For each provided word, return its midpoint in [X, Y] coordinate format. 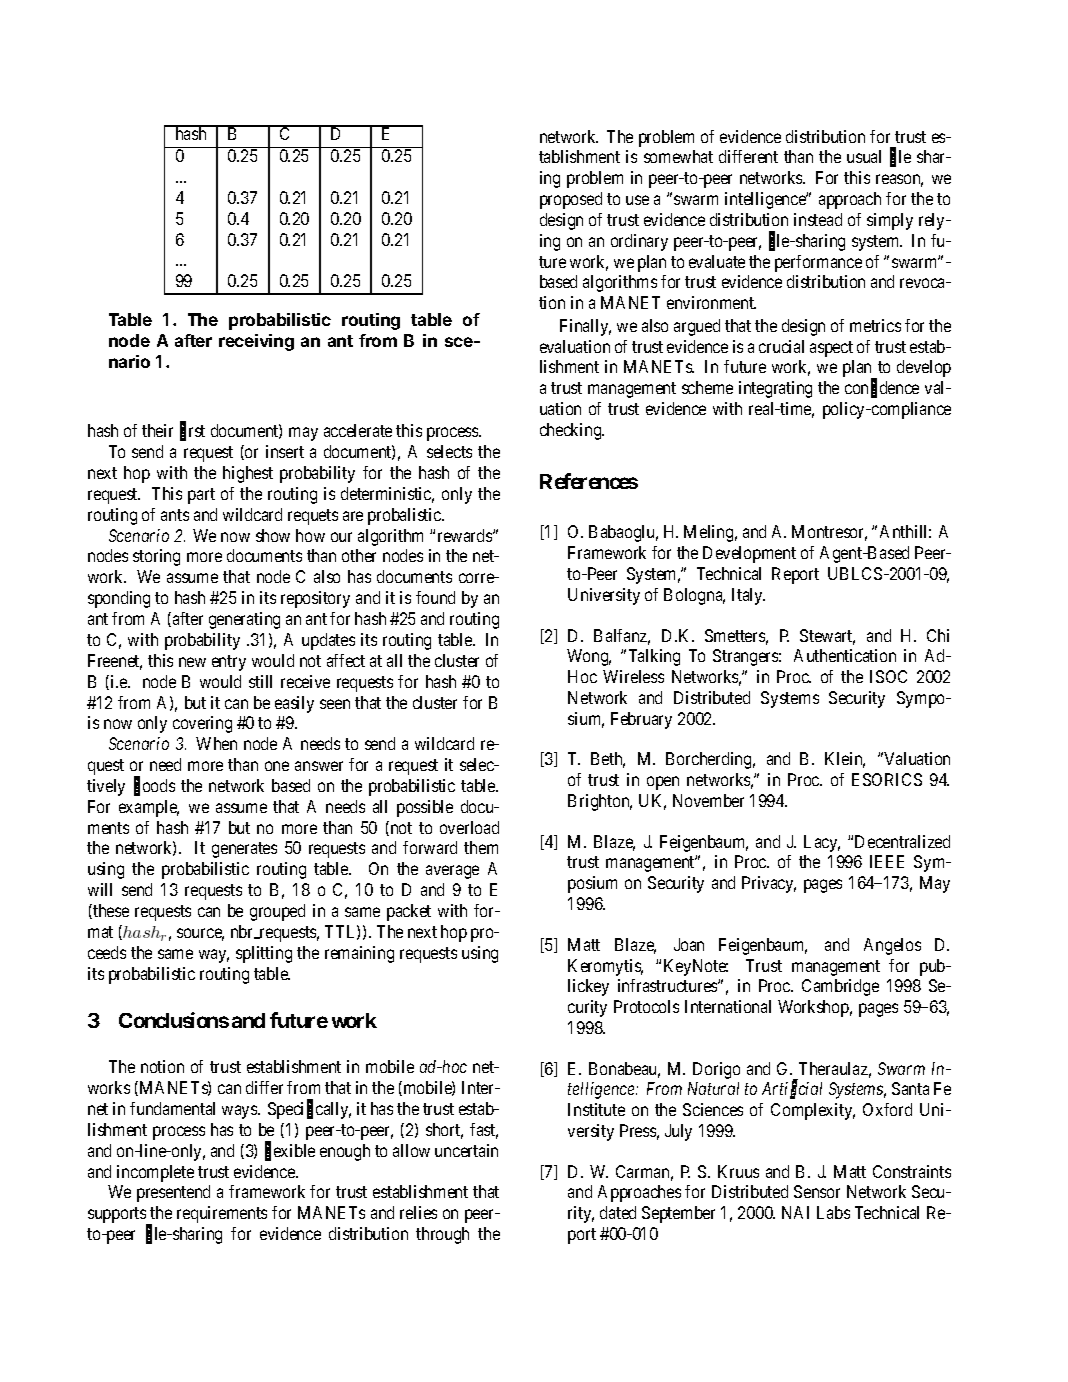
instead [818, 219]
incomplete [155, 1173]
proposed [571, 200]
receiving [256, 342]
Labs [833, 1212]
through [442, 1235]
